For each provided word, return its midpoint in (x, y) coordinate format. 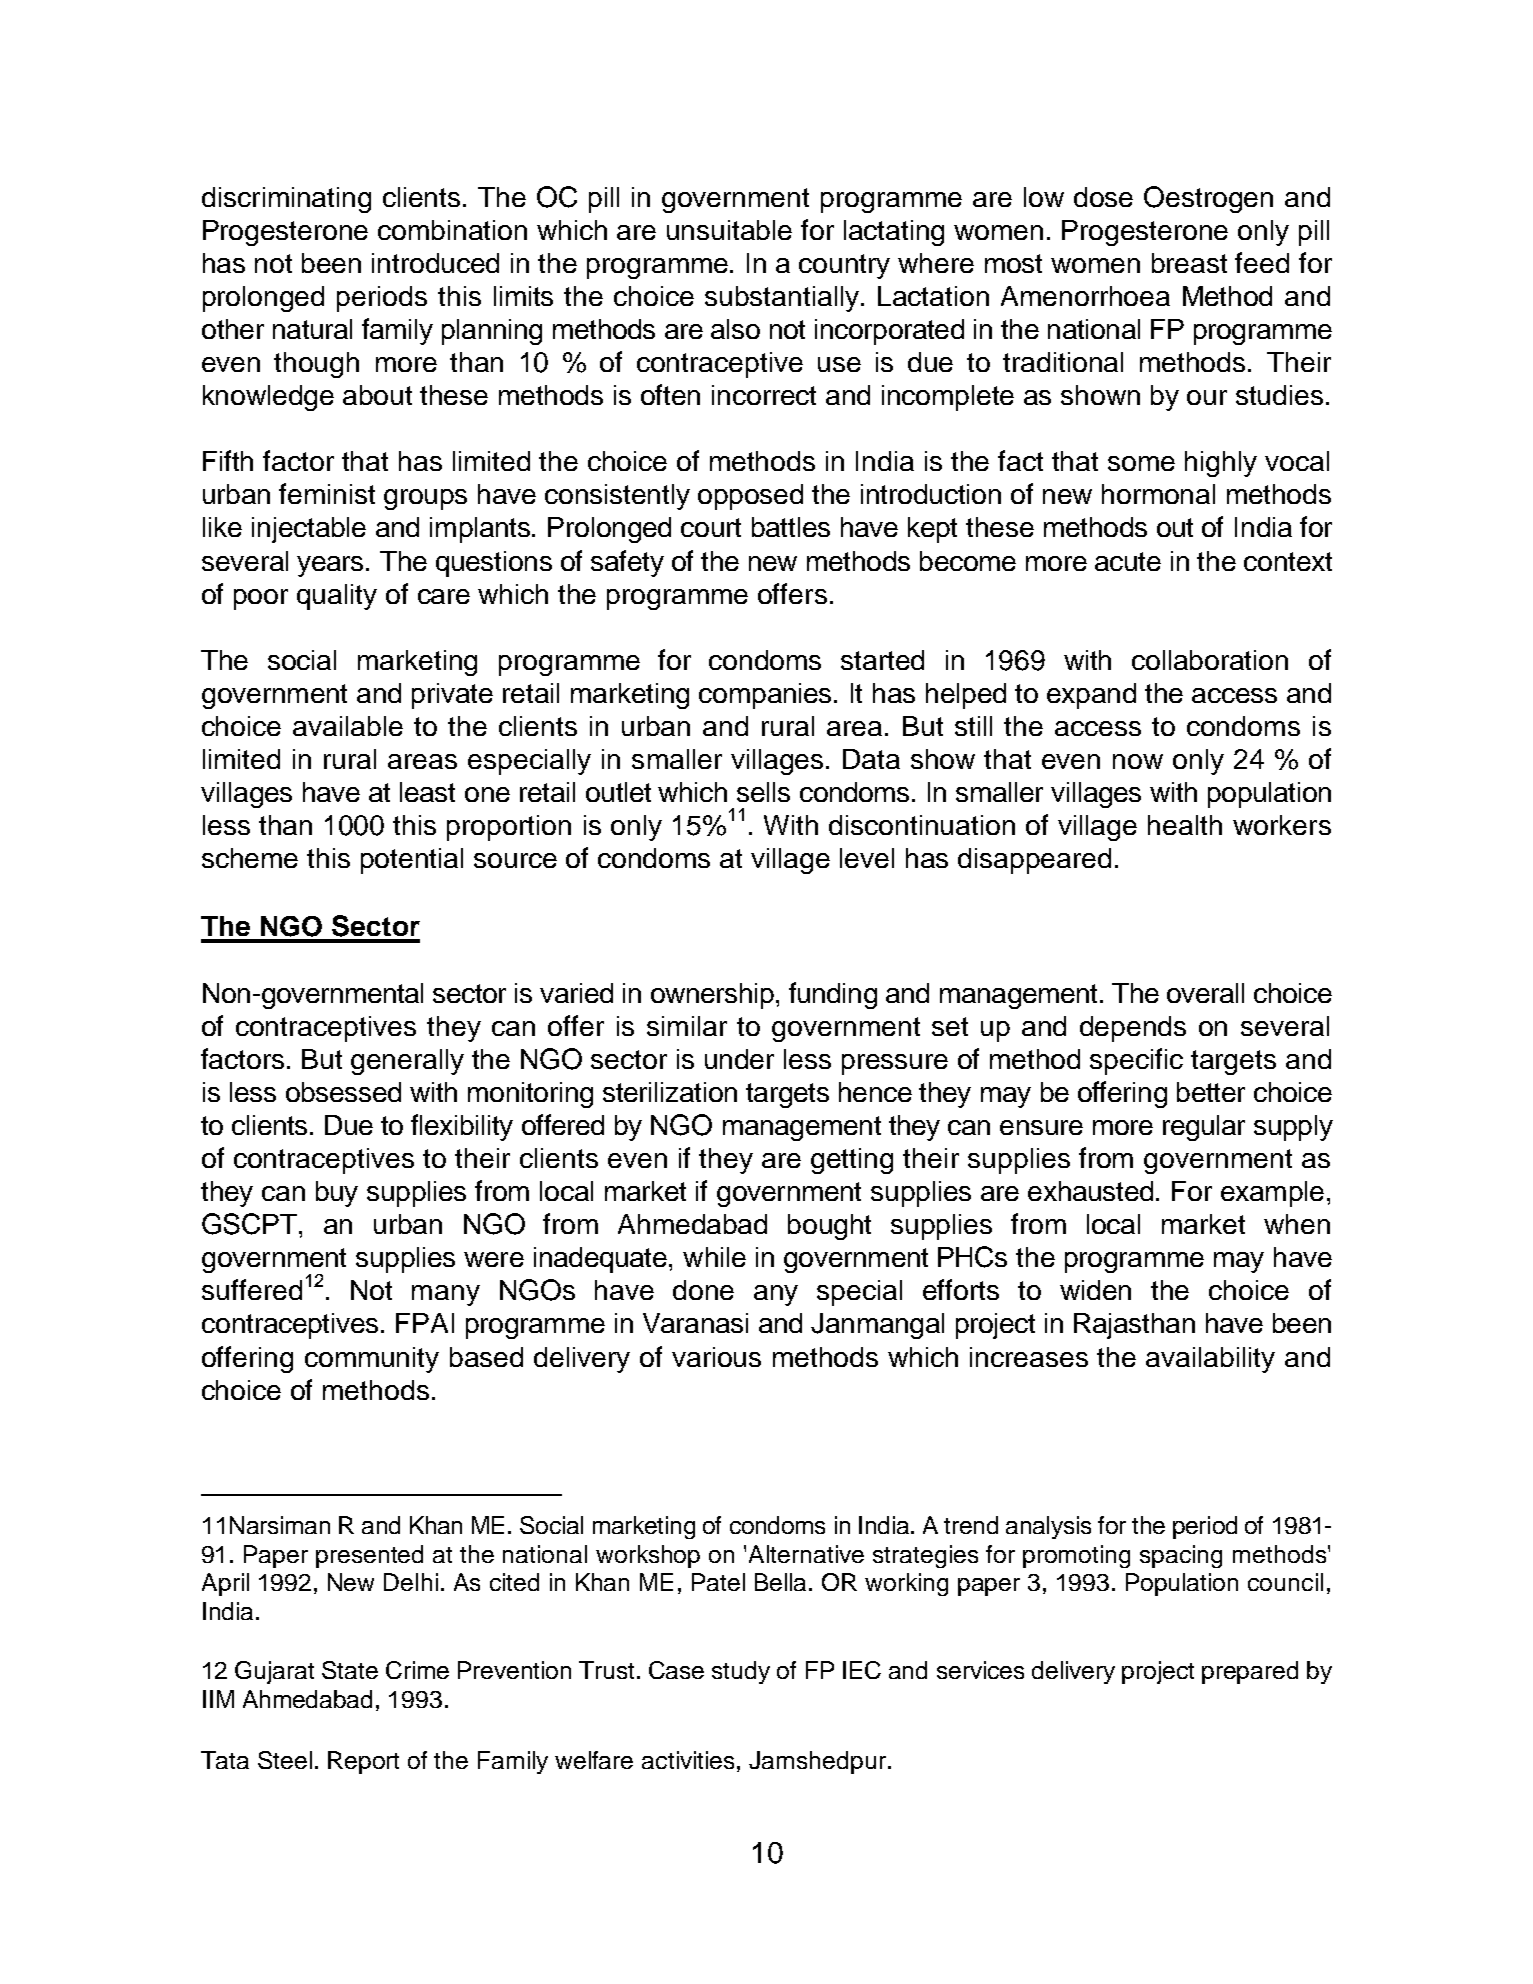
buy (337, 1194)
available (348, 726)
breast (1189, 263)
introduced (435, 263)
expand (1091, 696)
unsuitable (729, 230)
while (714, 1257)
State (350, 1670)
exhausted (1090, 1191)
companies (767, 696)
